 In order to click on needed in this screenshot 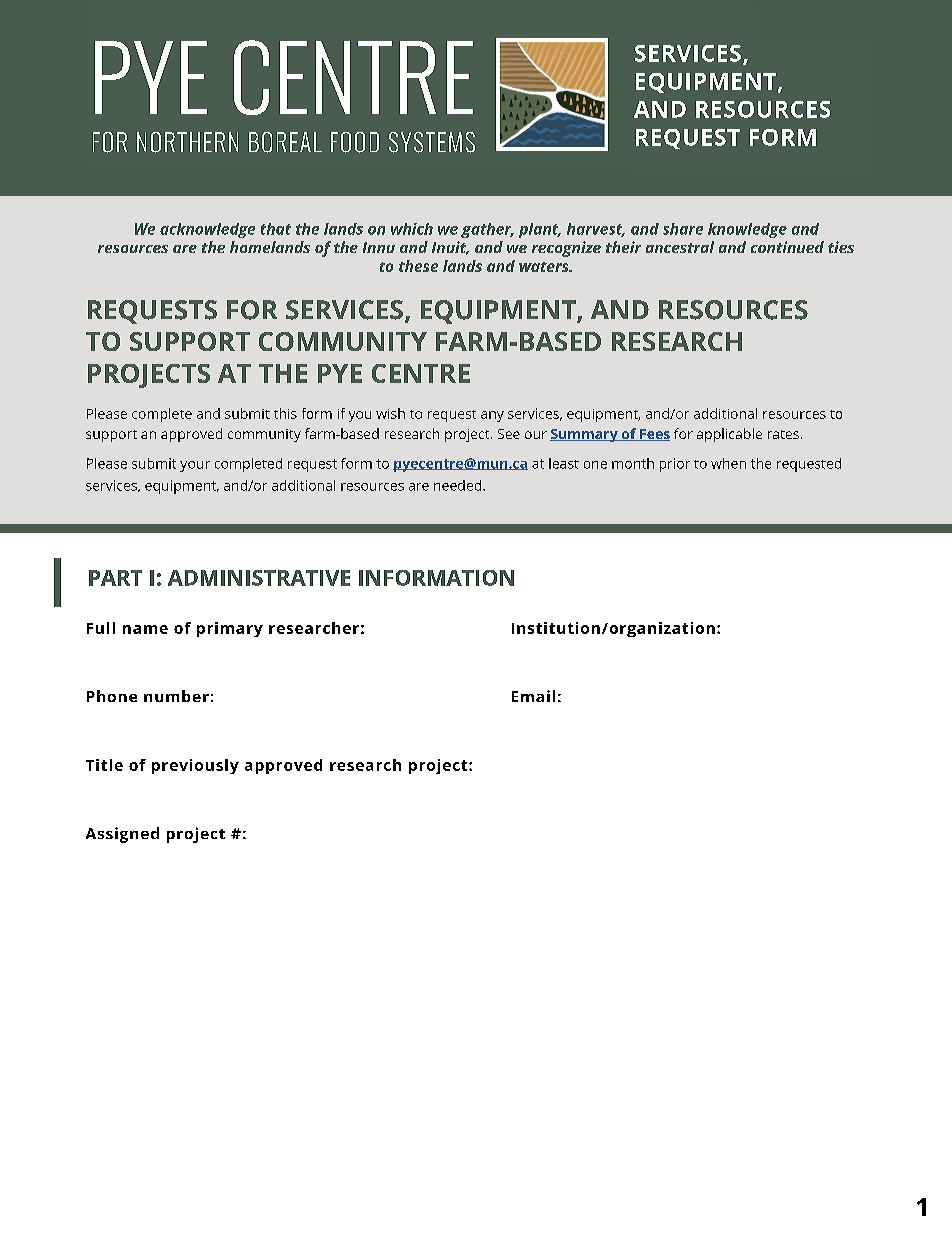, I will do `click(459, 485)`.
